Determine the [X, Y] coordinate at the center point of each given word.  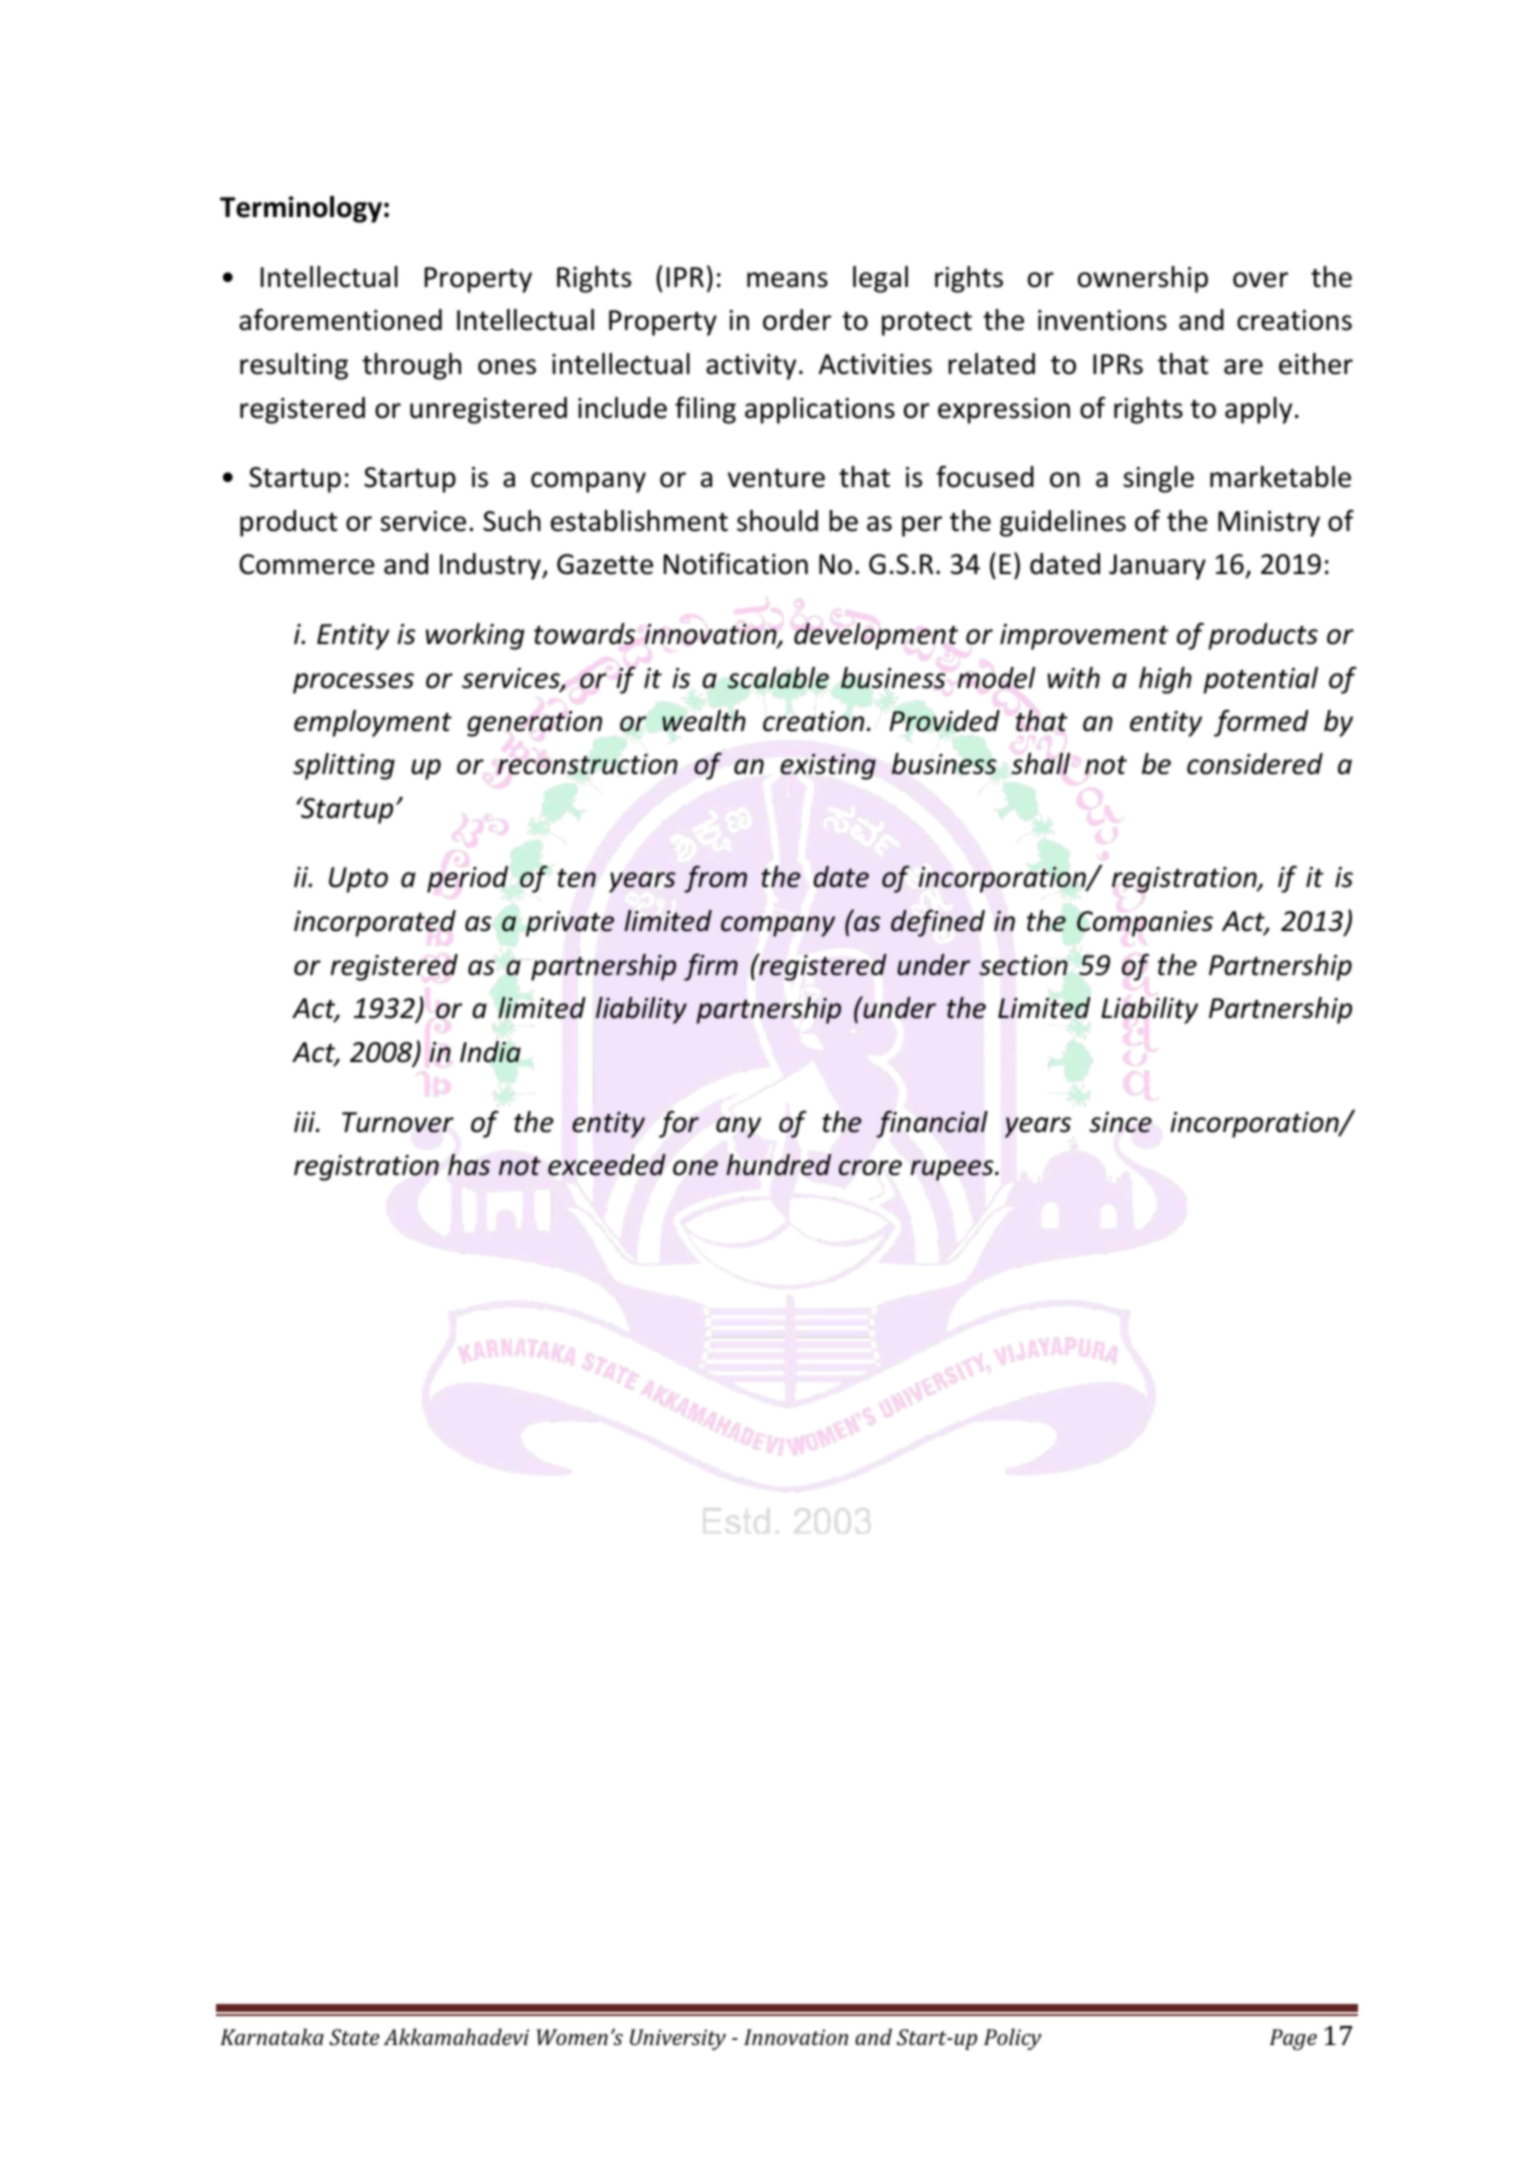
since [1120, 1123]
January [1157, 567]
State [354, 2037]
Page [1293, 2039]
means [787, 280]
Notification [736, 563]
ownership [1143, 279]
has [469, 1165]
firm [711, 967]
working [475, 636]
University [678, 2039]
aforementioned [340, 319]
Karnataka [272, 2036]
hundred [778, 1165]
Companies [1145, 924]
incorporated [375, 923]
